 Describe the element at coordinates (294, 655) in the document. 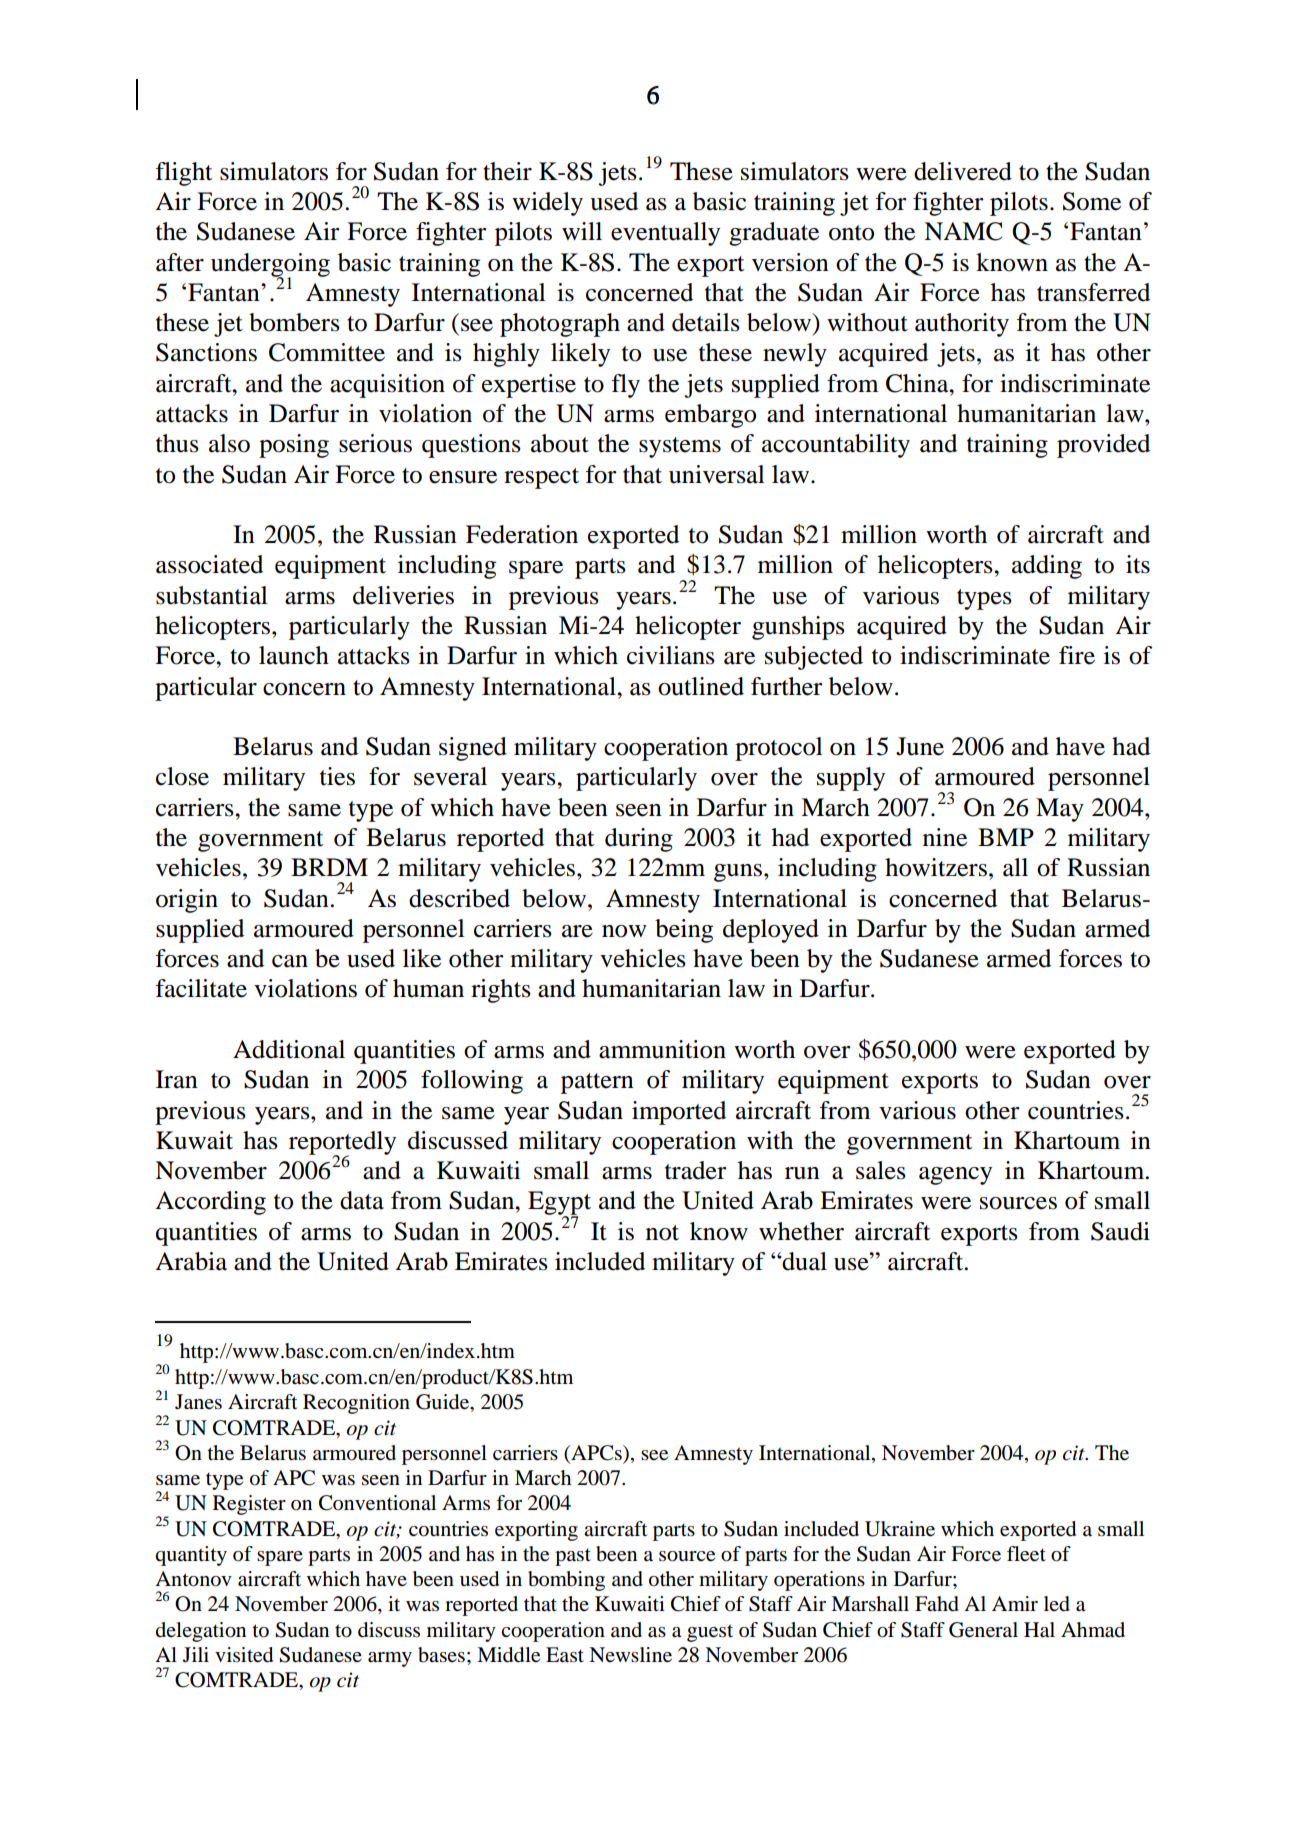

I see `launch` at that location.
